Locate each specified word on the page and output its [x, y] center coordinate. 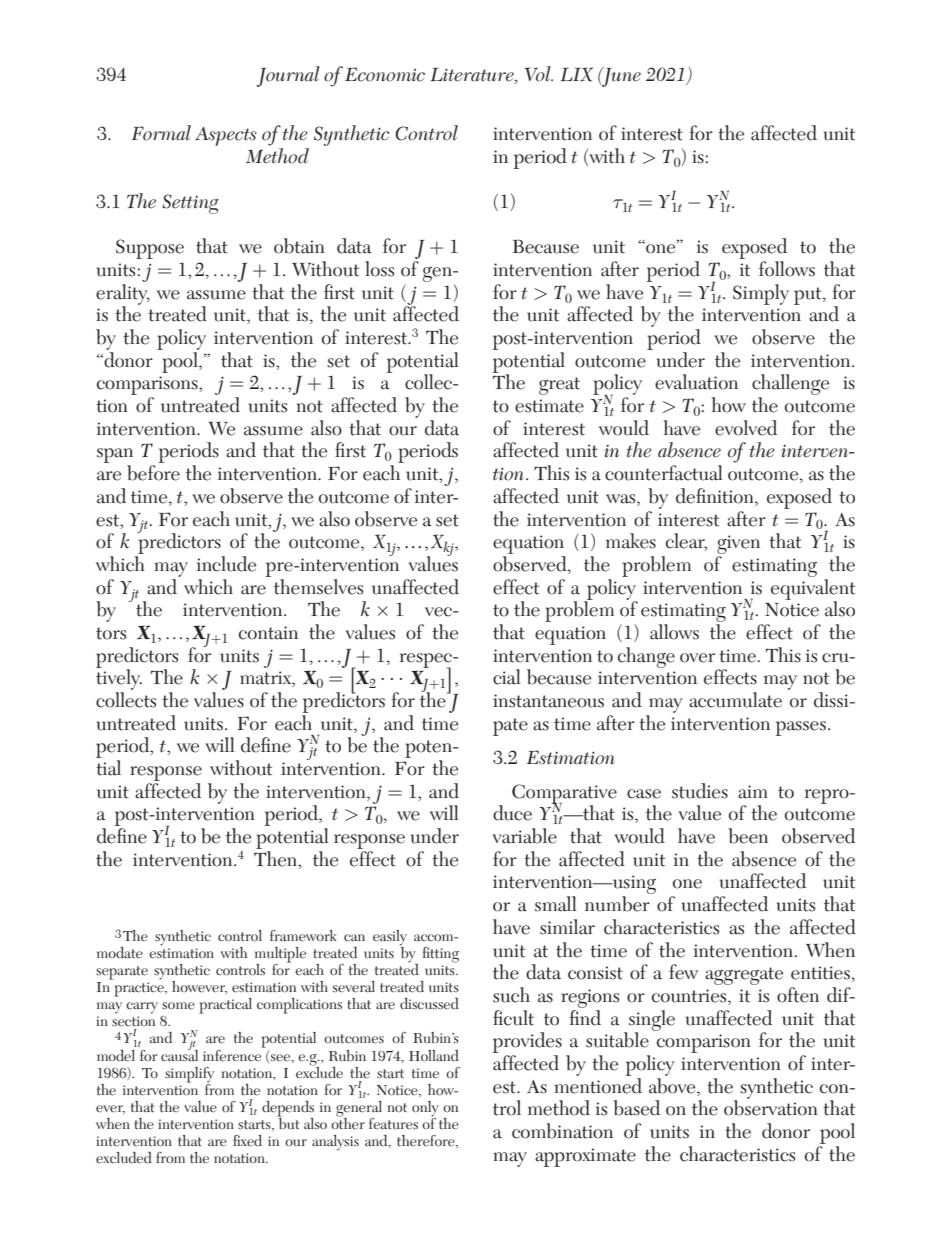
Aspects [226, 136]
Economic [385, 74]
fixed [247, 1141]
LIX [577, 74]
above [673, 1085]
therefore [427, 1141]
